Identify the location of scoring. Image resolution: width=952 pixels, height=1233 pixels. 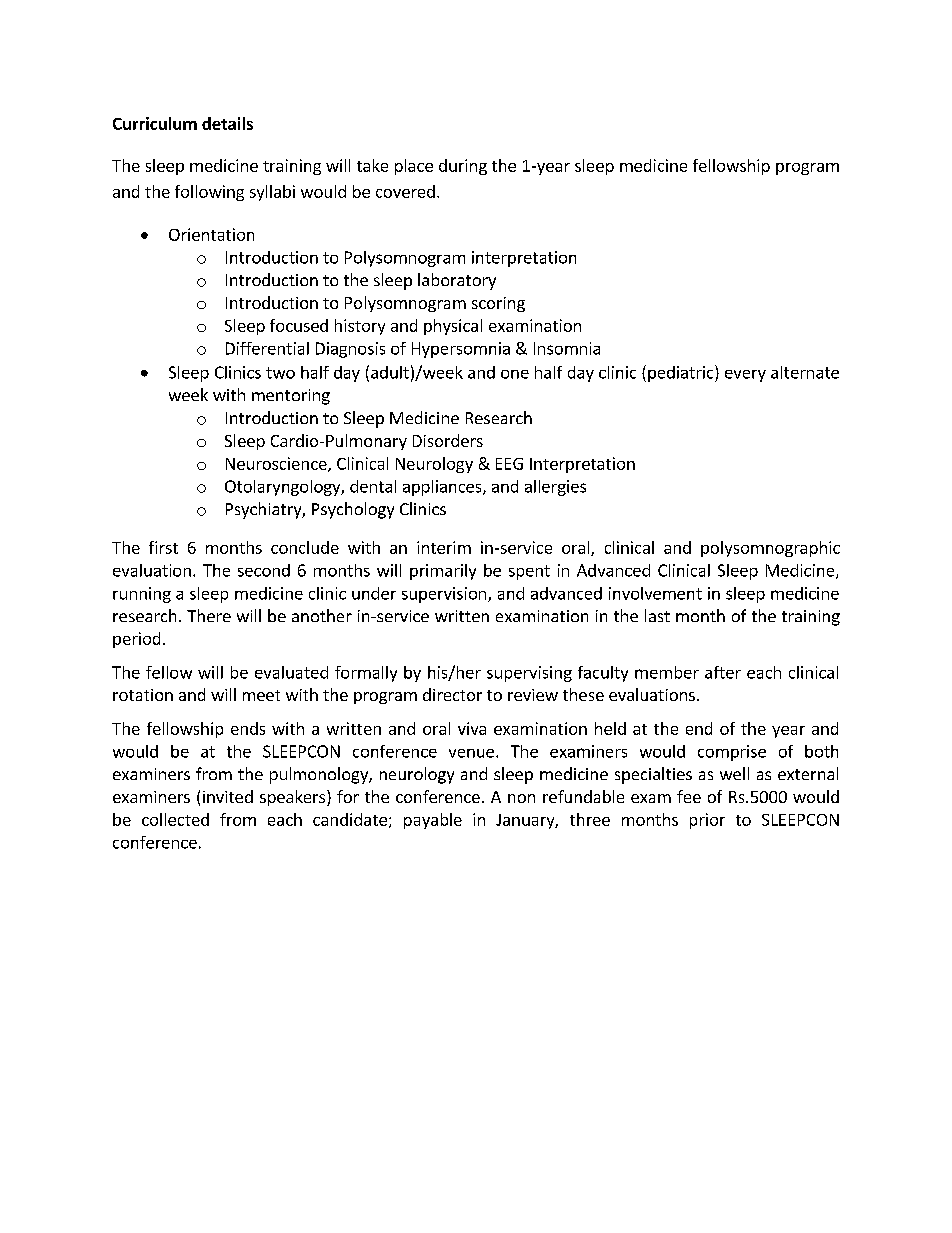
(498, 304).
